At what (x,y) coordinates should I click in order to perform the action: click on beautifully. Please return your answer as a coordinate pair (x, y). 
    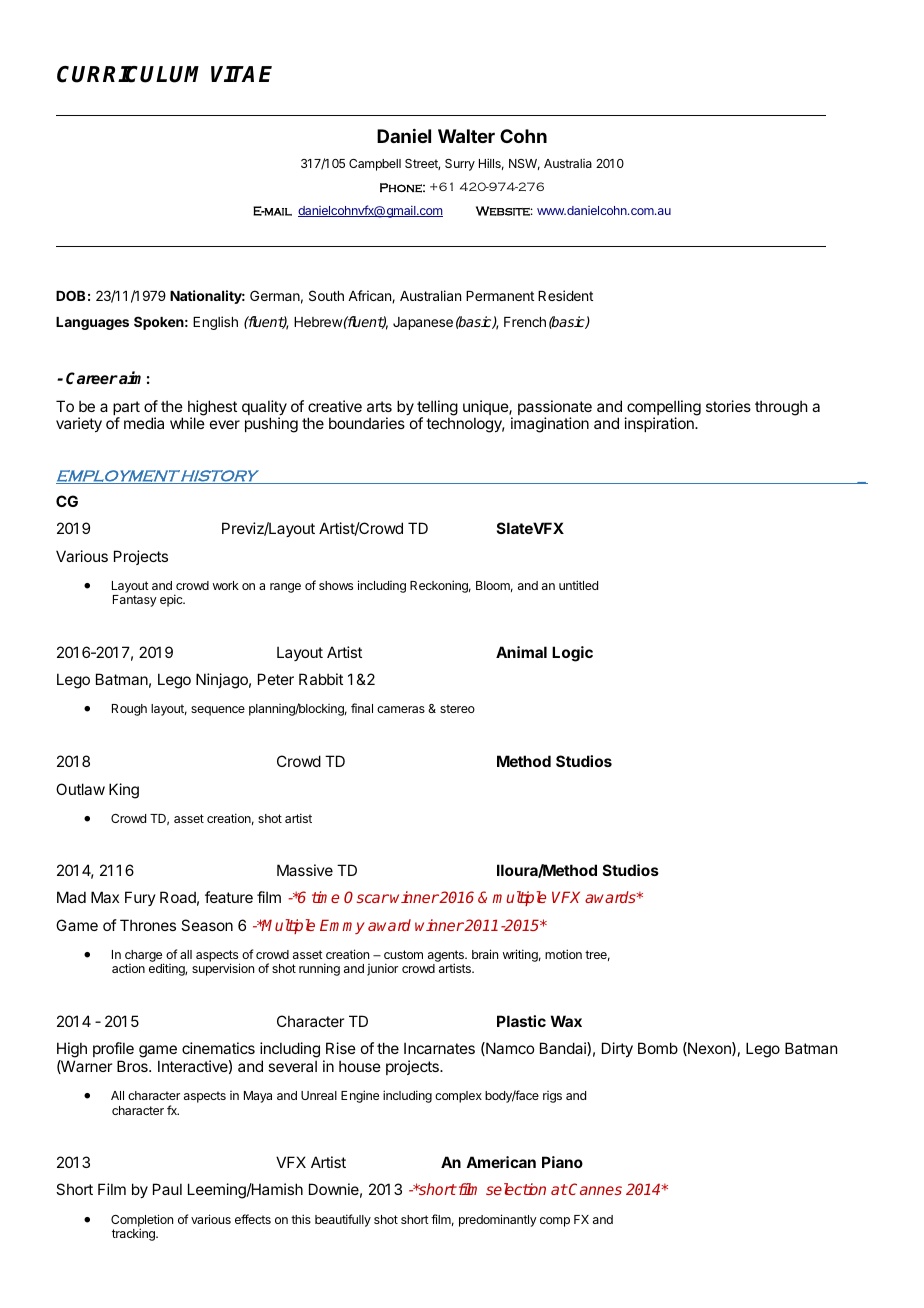
    Looking at the image, I should click on (343, 1220).
